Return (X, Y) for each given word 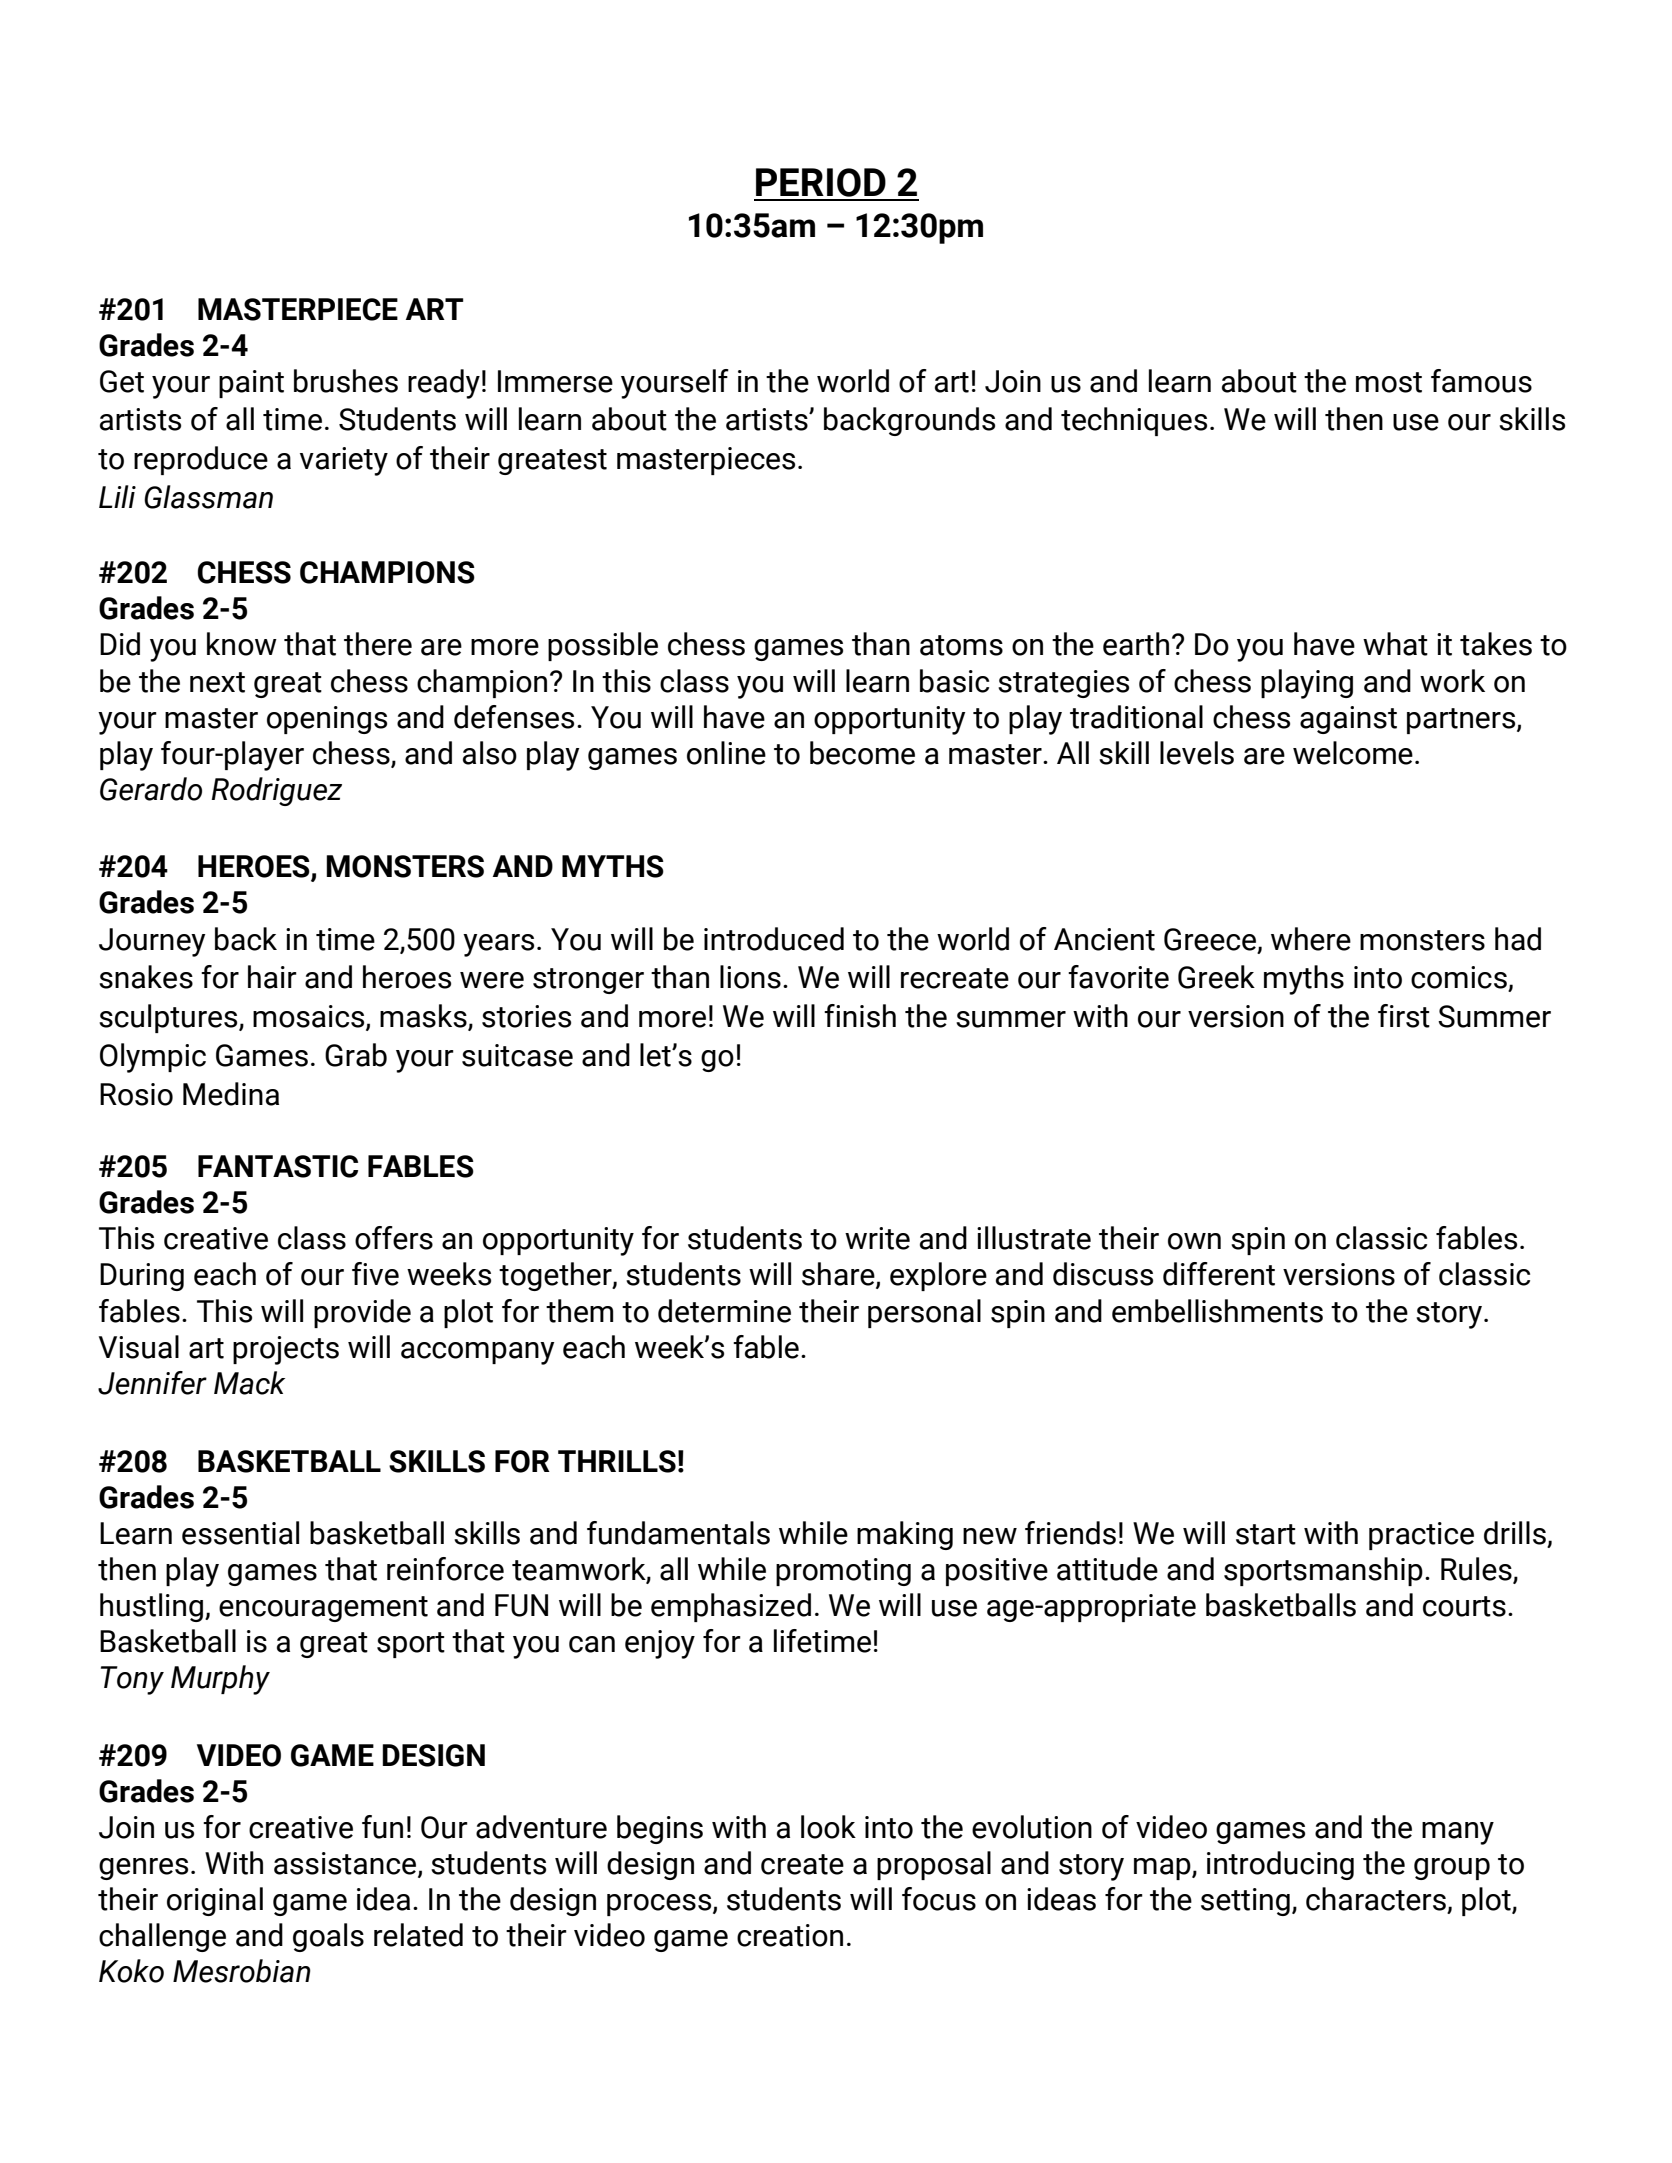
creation (790, 1935)
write (877, 1238)
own (1194, 1241)
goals (328, 1937)
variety (344, 461)
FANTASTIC (278, 1166)
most (1389, 382)
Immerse (555, 381)
